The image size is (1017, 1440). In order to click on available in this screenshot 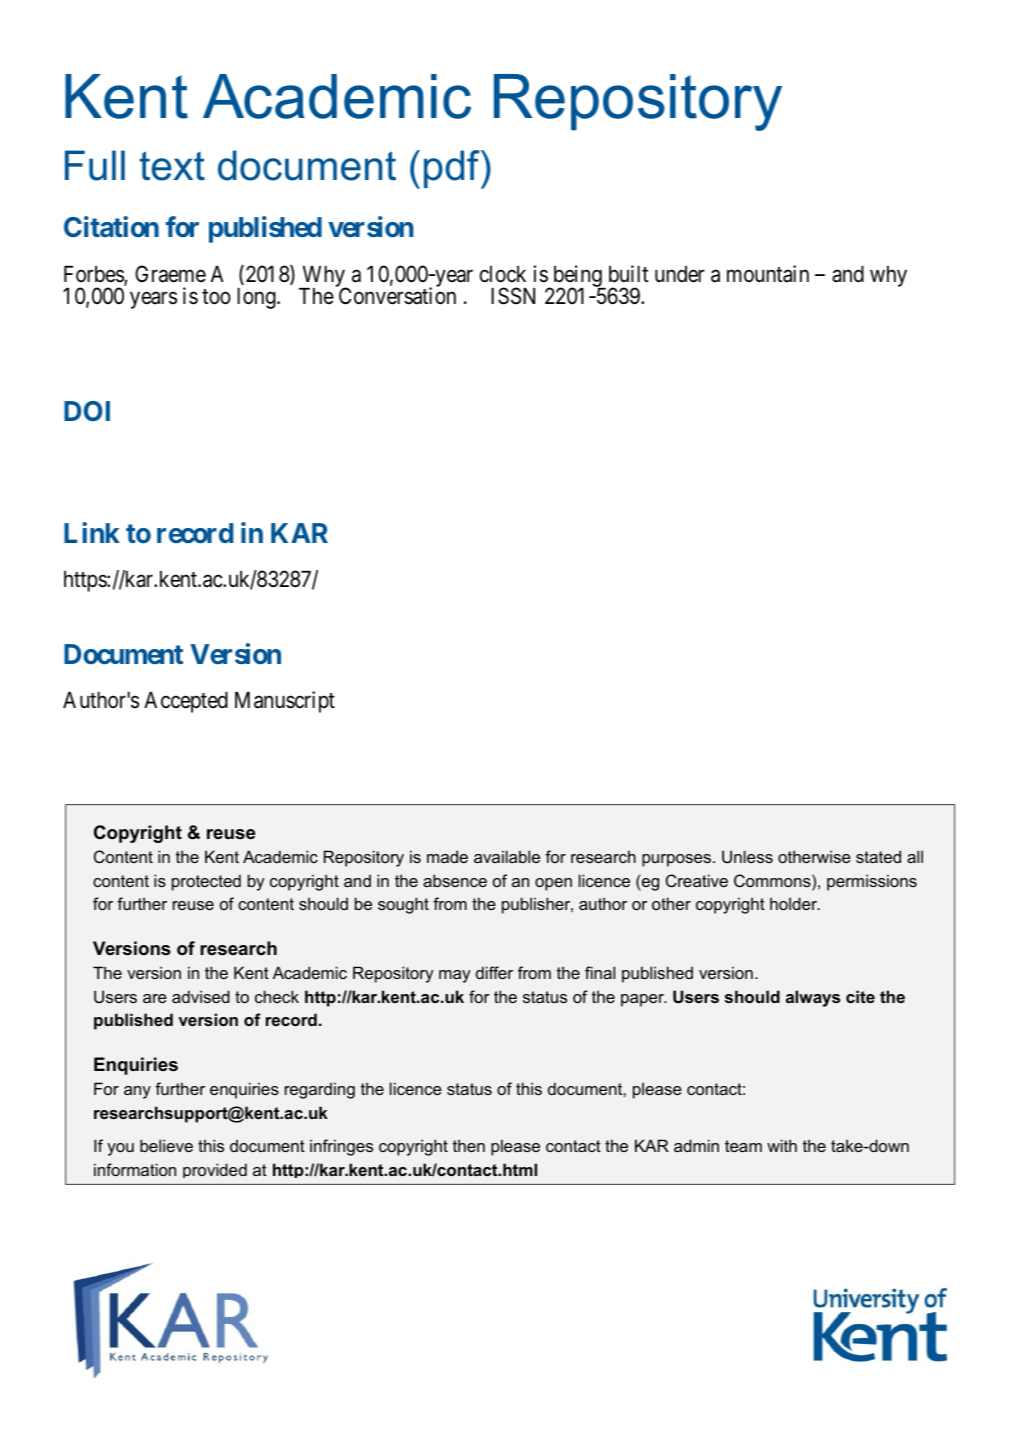, I will do `click(507, 856)`.
